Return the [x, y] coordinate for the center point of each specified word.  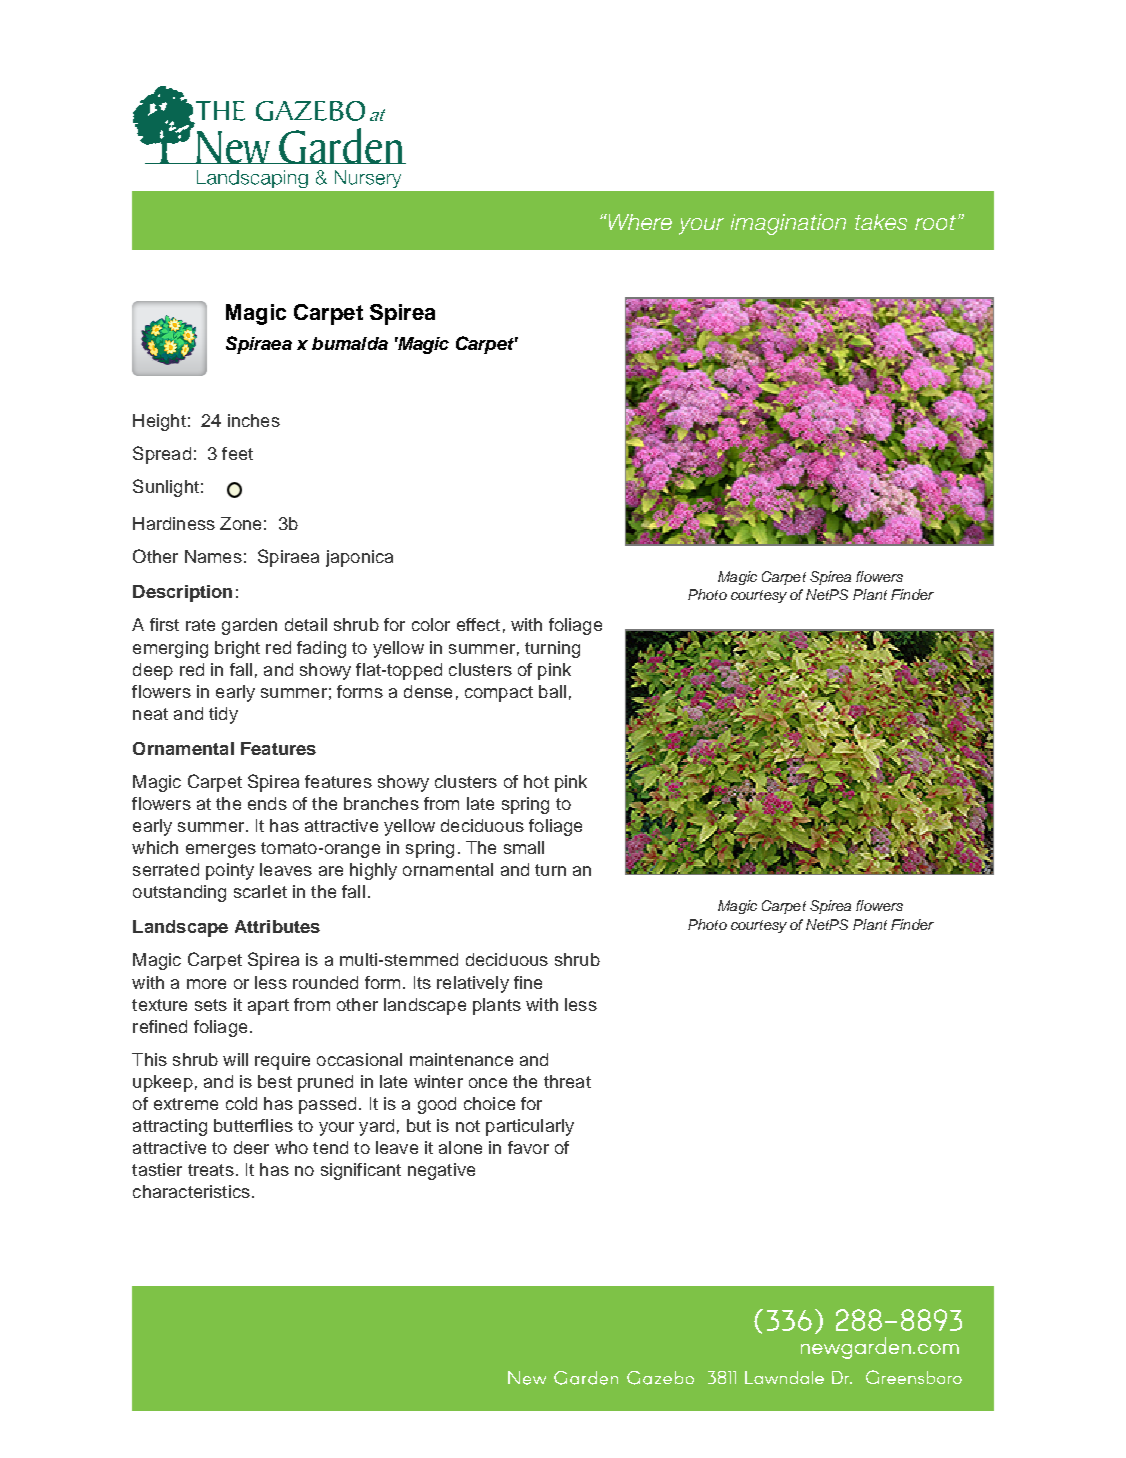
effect [478, 624]
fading [321, 649]
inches [254, 420]
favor [528, 1147]
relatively [473, 984]
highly [373, 871]
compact [499, 694]
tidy [223, 715]
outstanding [179, 893]
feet [237, 453]
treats [211, 1170]
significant [361, 1171]
